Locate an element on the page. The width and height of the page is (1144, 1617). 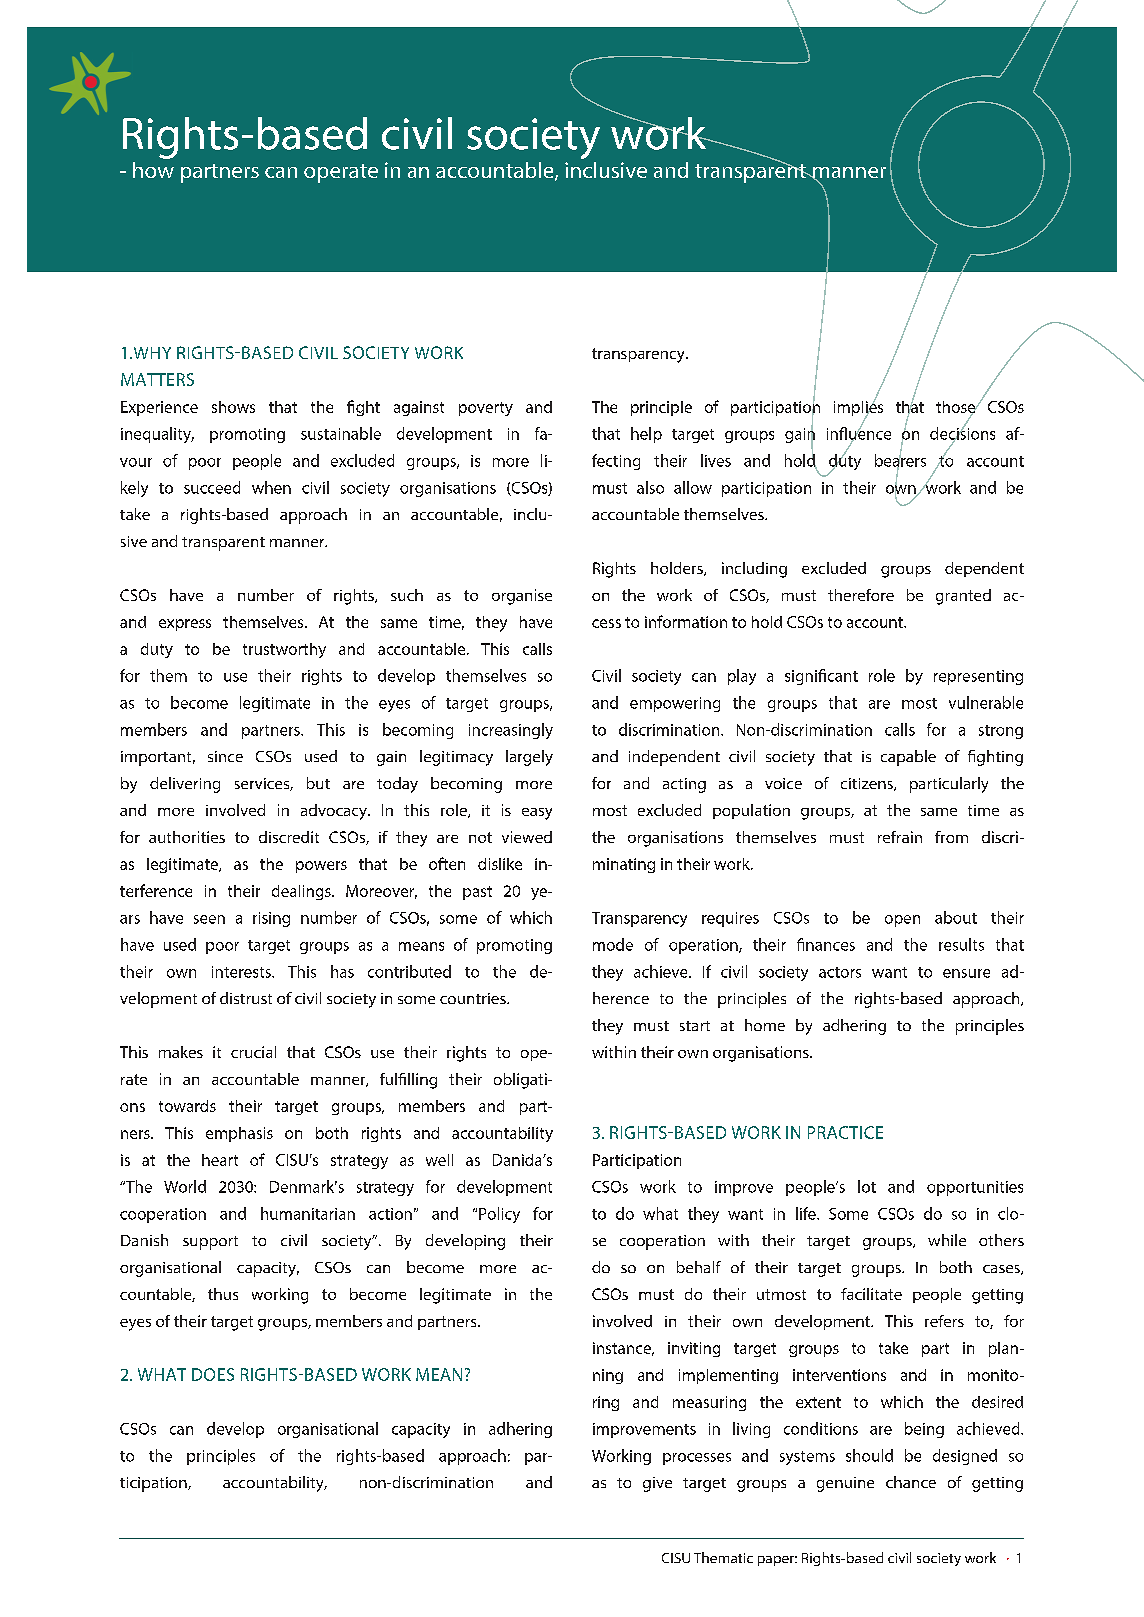
Policy is located at coordinates (499, 1215).
